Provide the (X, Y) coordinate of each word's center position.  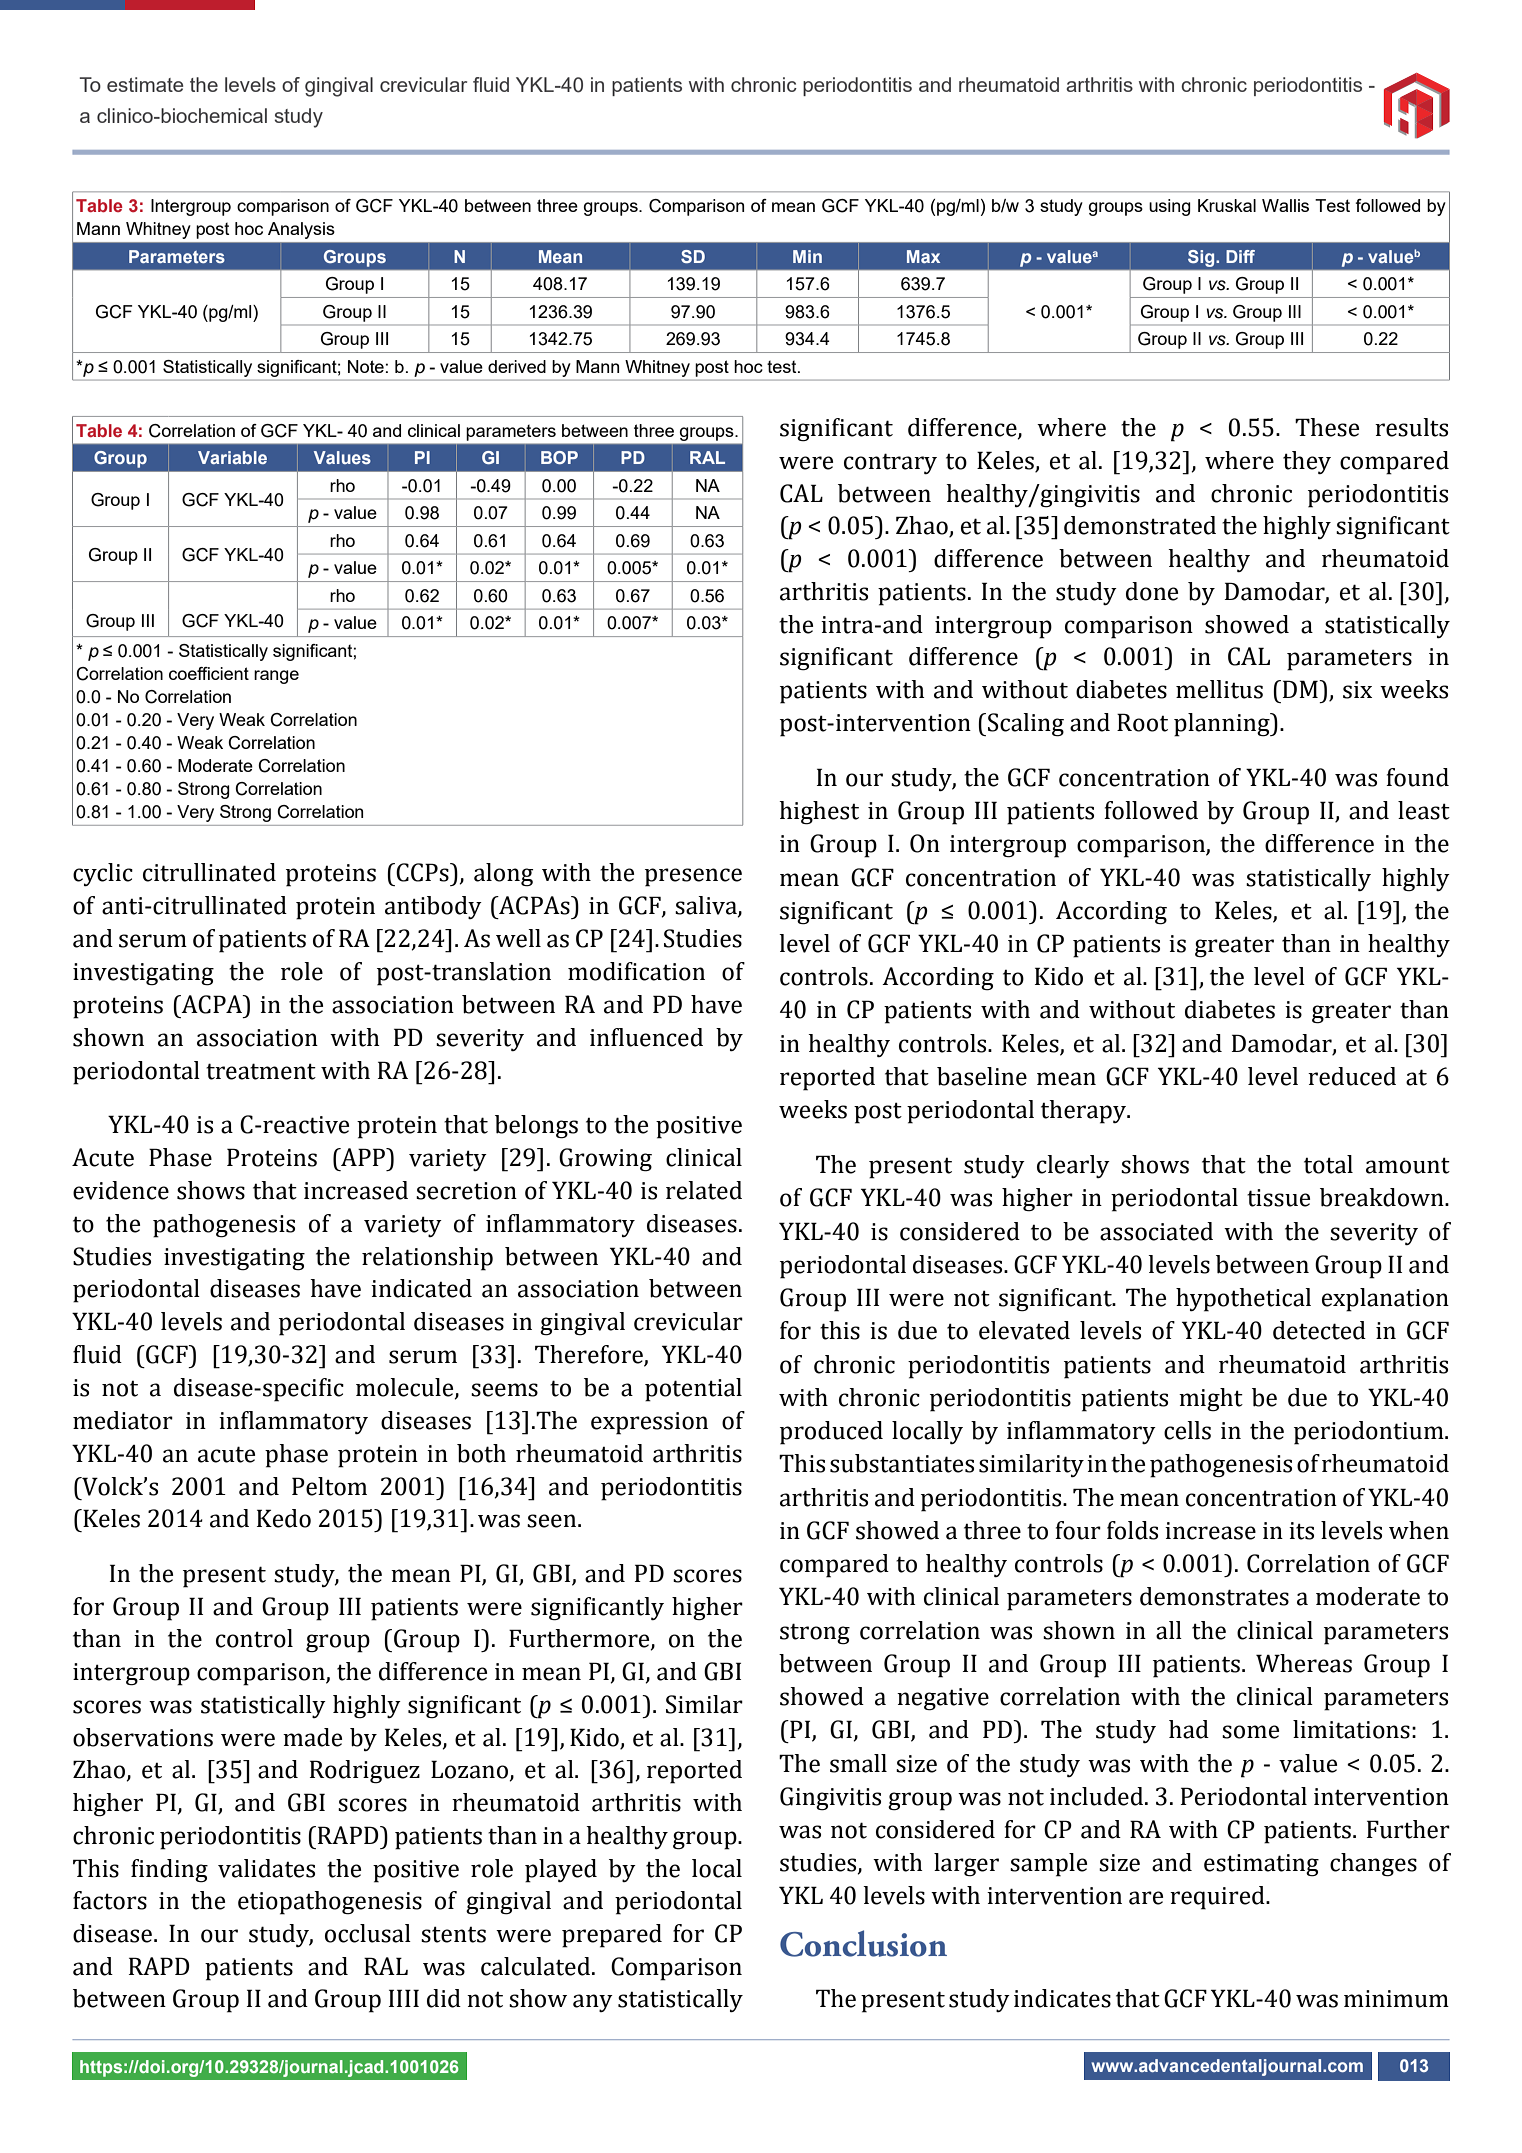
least (1424, 810)
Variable (232, 457)
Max (923, 256)
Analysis (301, 230)
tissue (1278, 1198)
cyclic (103, 874)
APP (363, 1157)
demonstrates (1214, 1596)
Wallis (1285, 205)
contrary (890, 463)
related (704, 1190)
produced (831, 1433)
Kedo (284, 1518)
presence (693, 877)
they (1307, 462)
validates (266, 1868)
